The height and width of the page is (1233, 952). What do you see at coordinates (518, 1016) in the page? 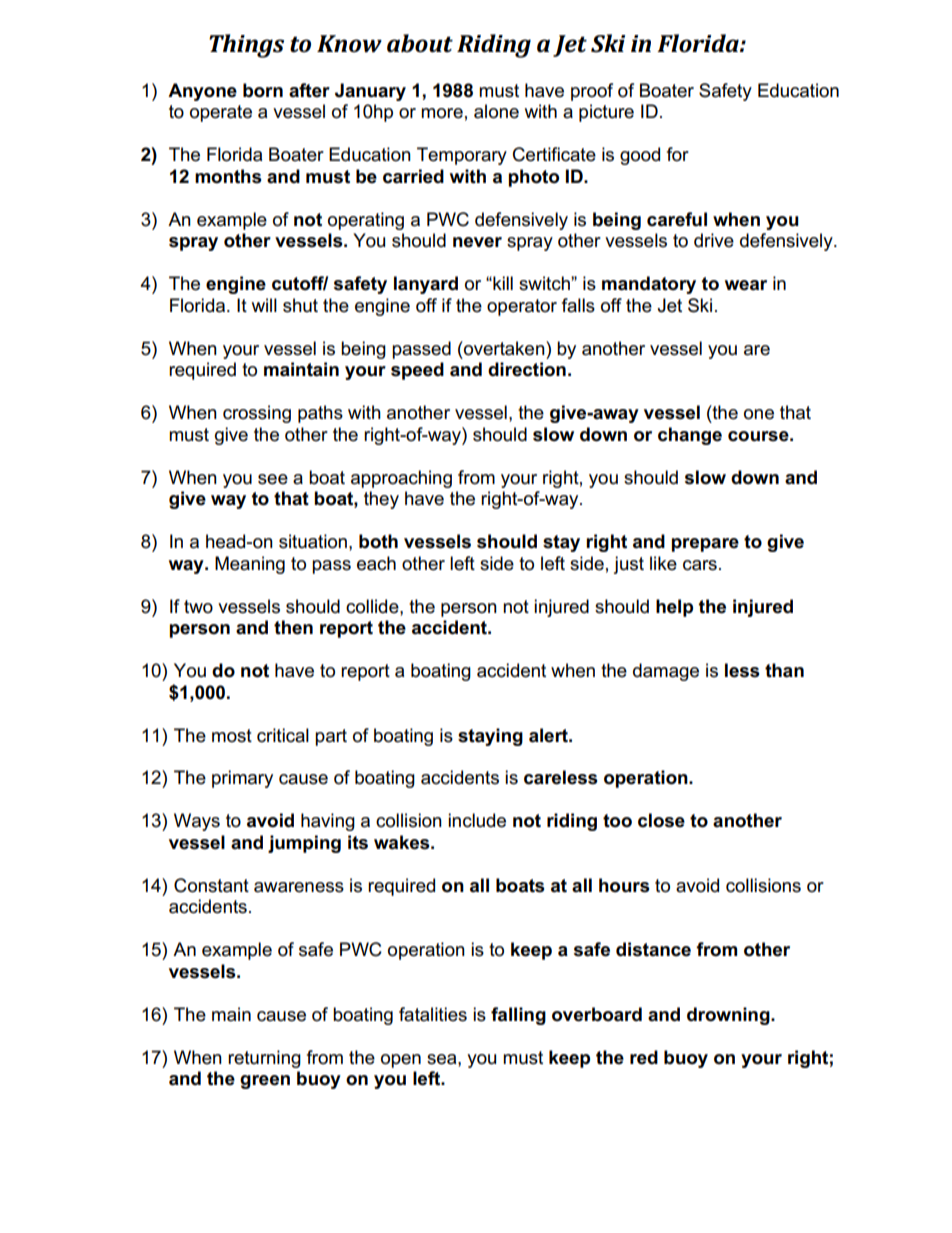
I see `falling` at bounding box center [518, 1016].
